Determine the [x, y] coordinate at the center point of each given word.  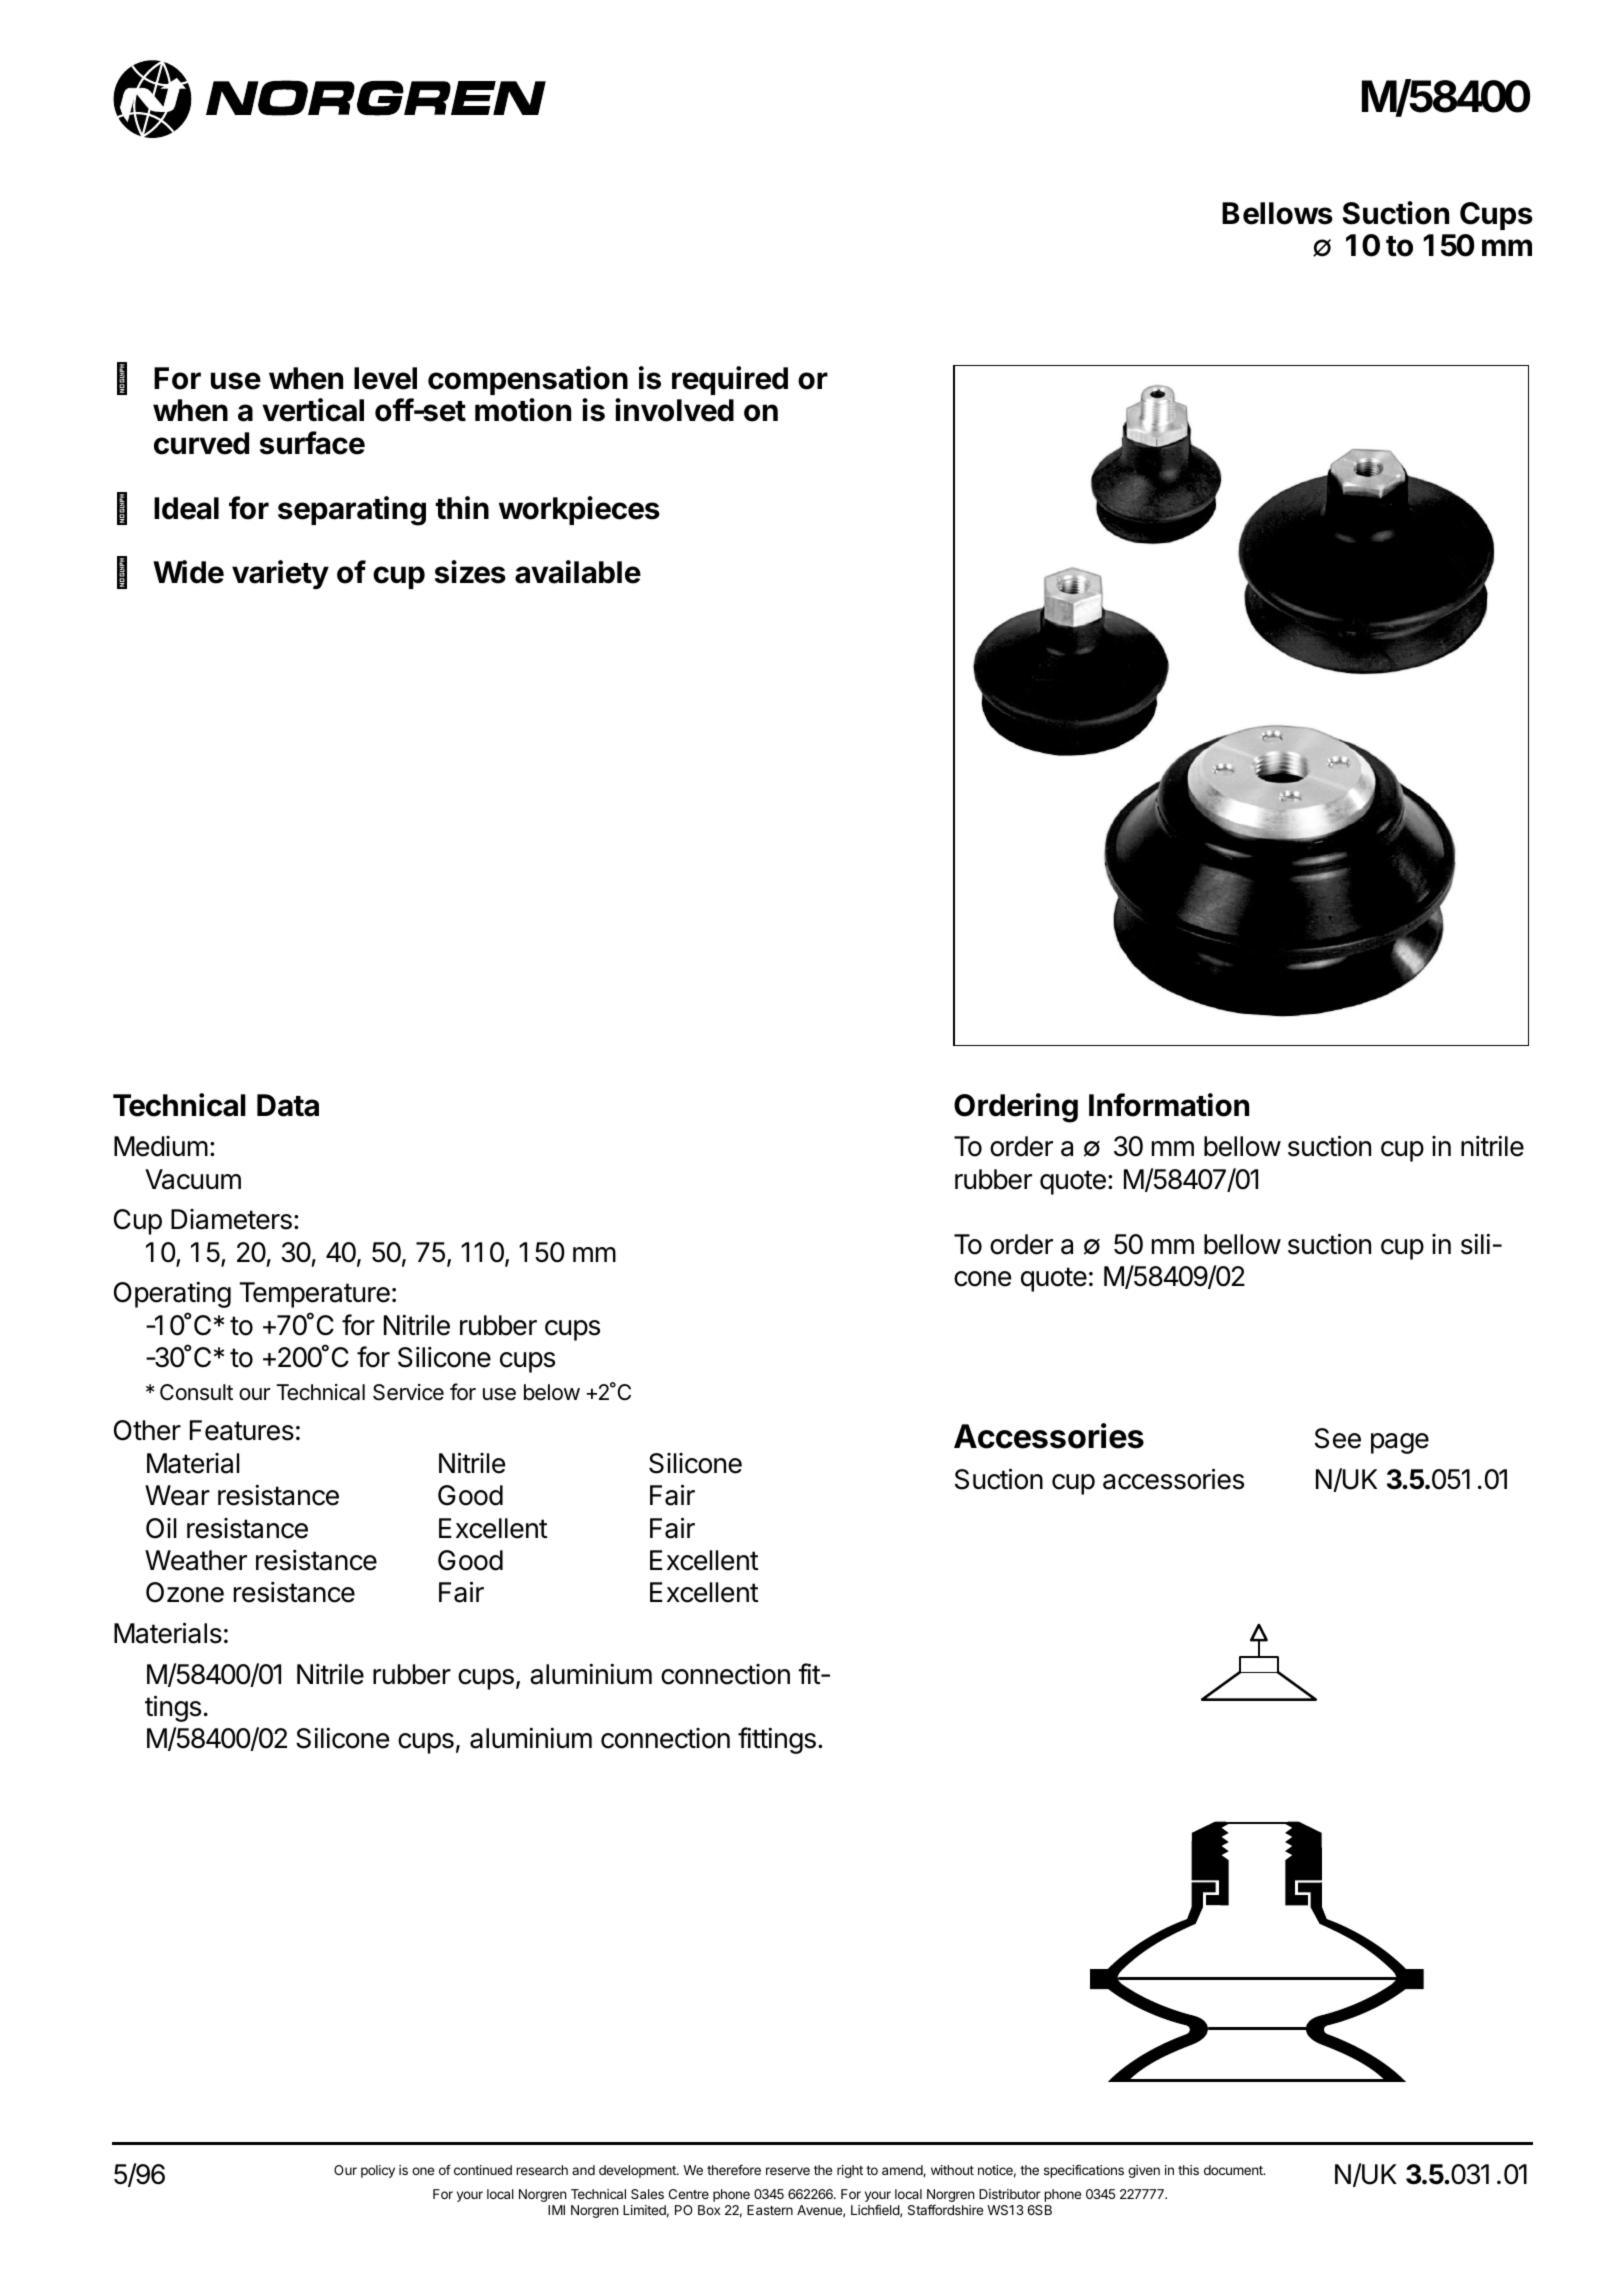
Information [1169, 1105]
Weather [196, 1560]
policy [378, 2171]
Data [288, 1105]
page [1400, 1443]
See [1338, 1438]
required [730, 380]
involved [674, 410]
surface [312, 443]
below [552, 1392]
